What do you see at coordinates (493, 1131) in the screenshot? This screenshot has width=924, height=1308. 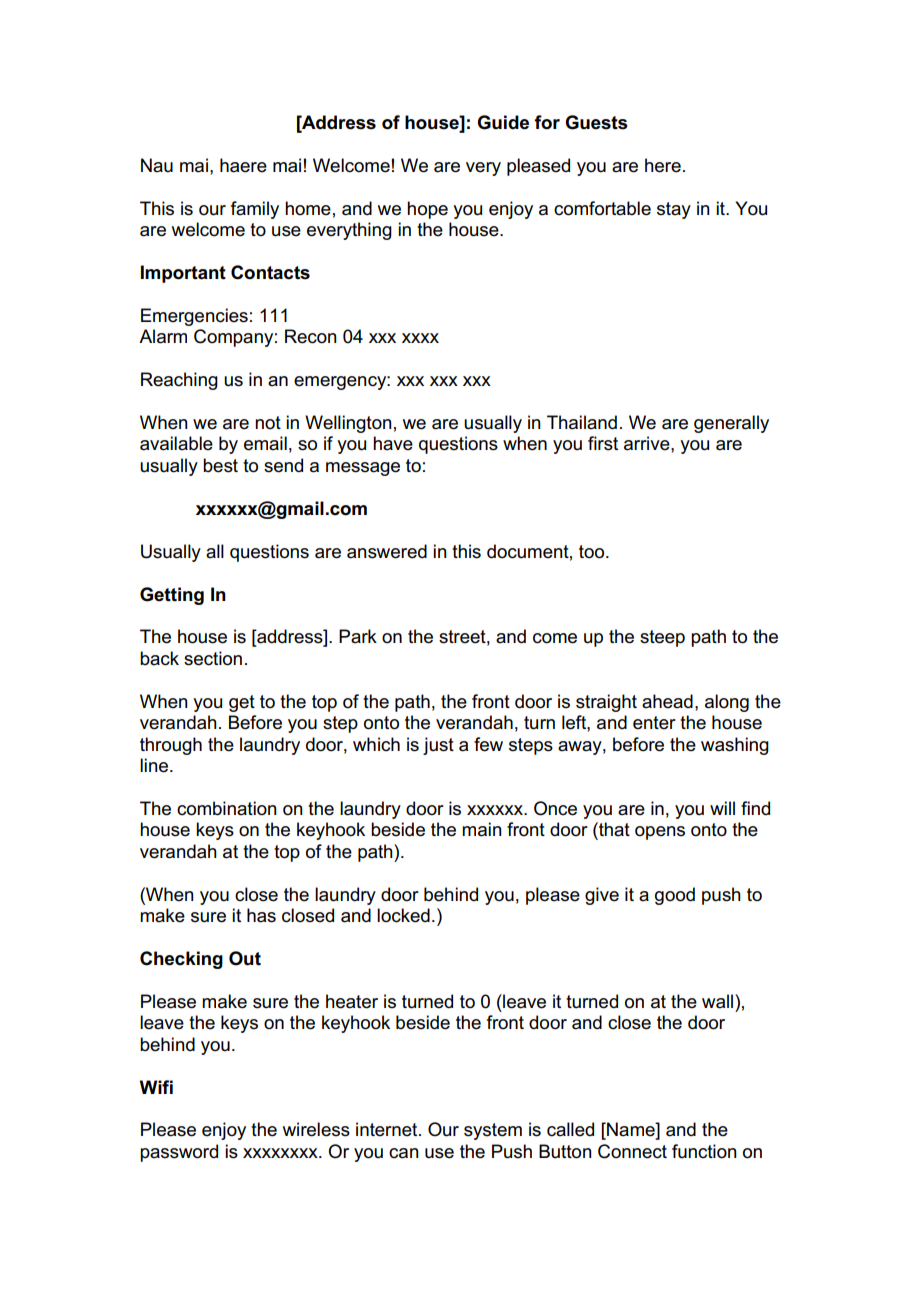 I see `system` at bounding box center [493, 1131].
